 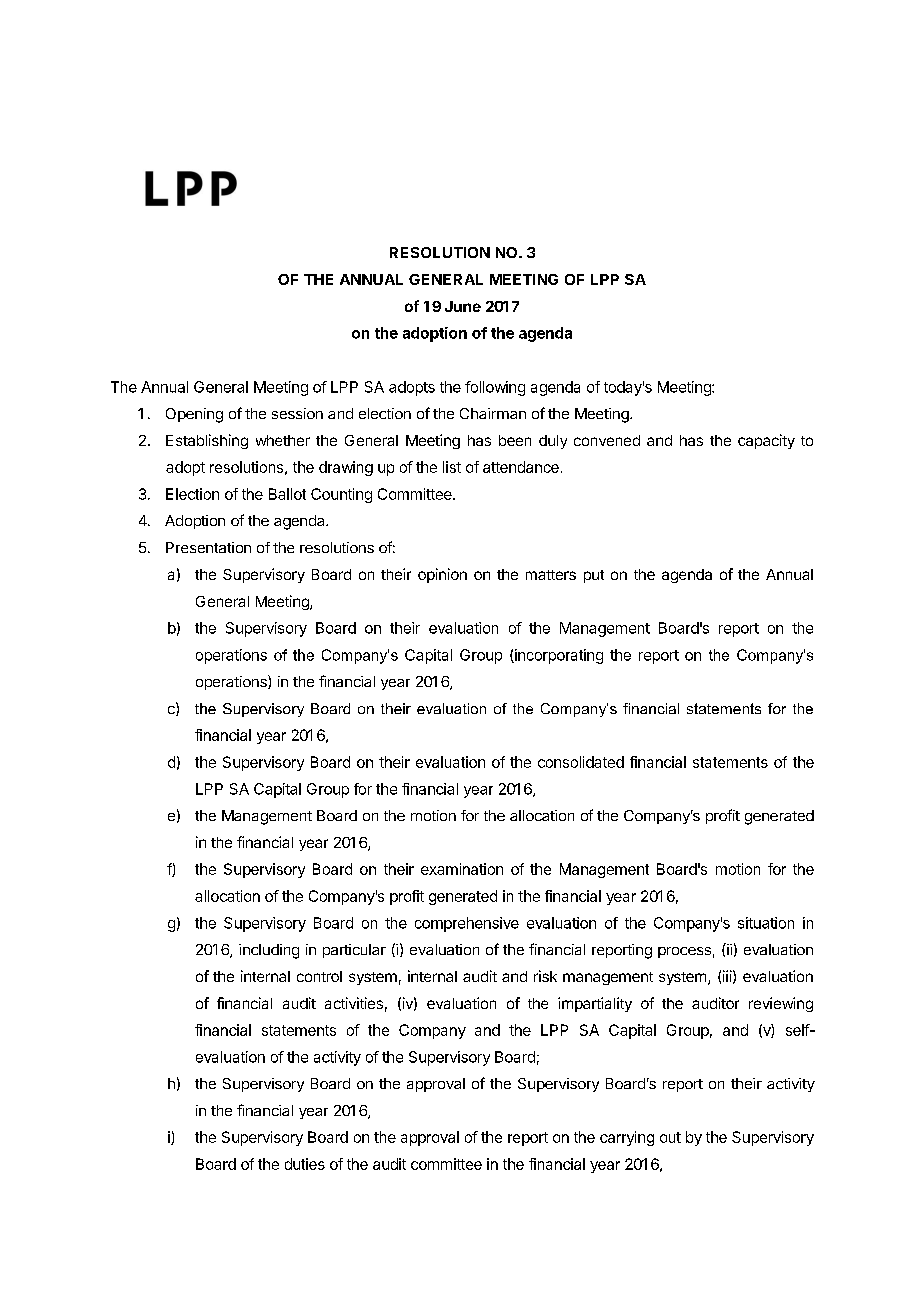 What do you see at coordinates (766, 441) in the screenshot?
I see `capacity` at bounding box center [766, 441].
